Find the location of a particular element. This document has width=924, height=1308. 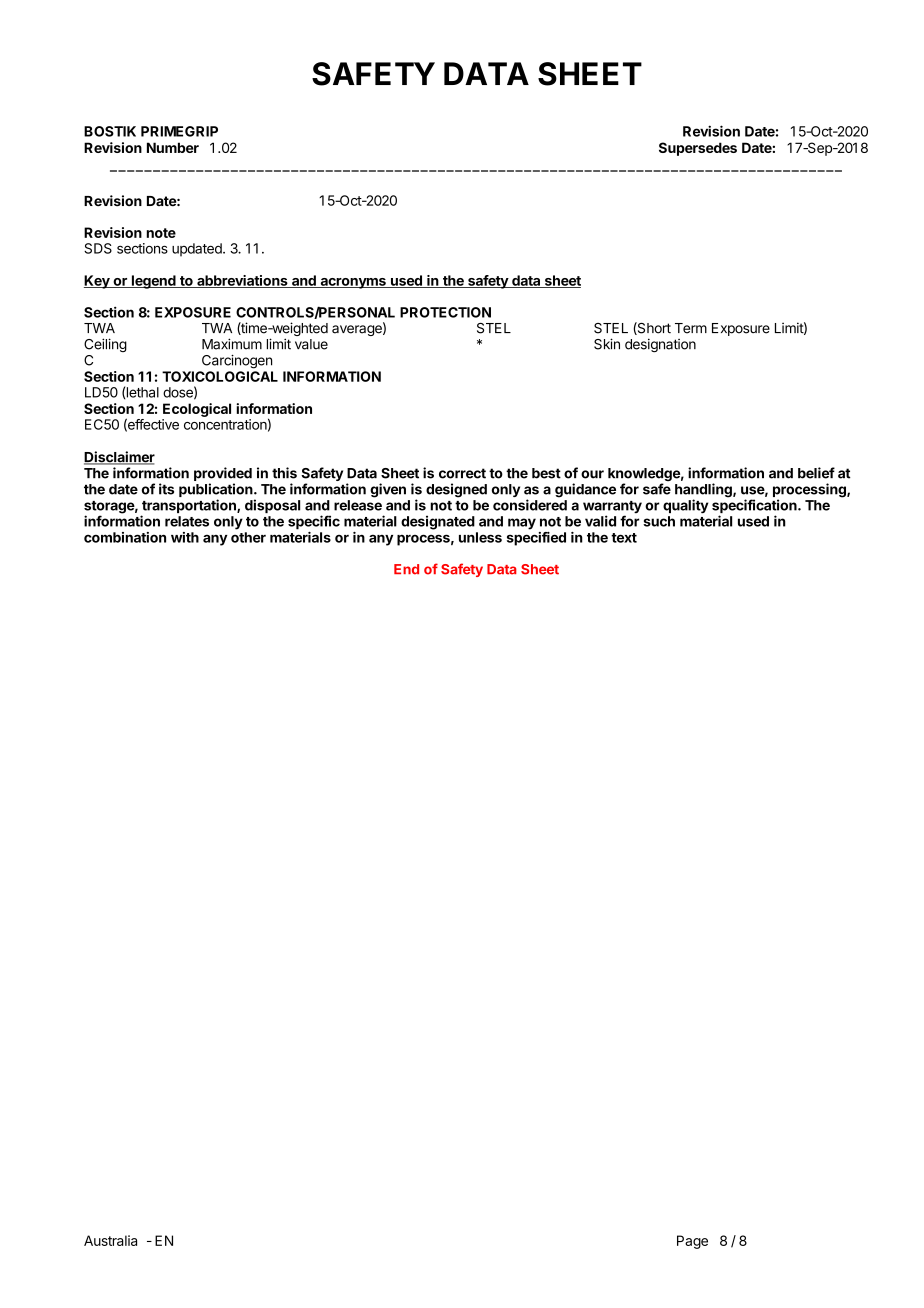

text is located at coordinates (624, 538).
